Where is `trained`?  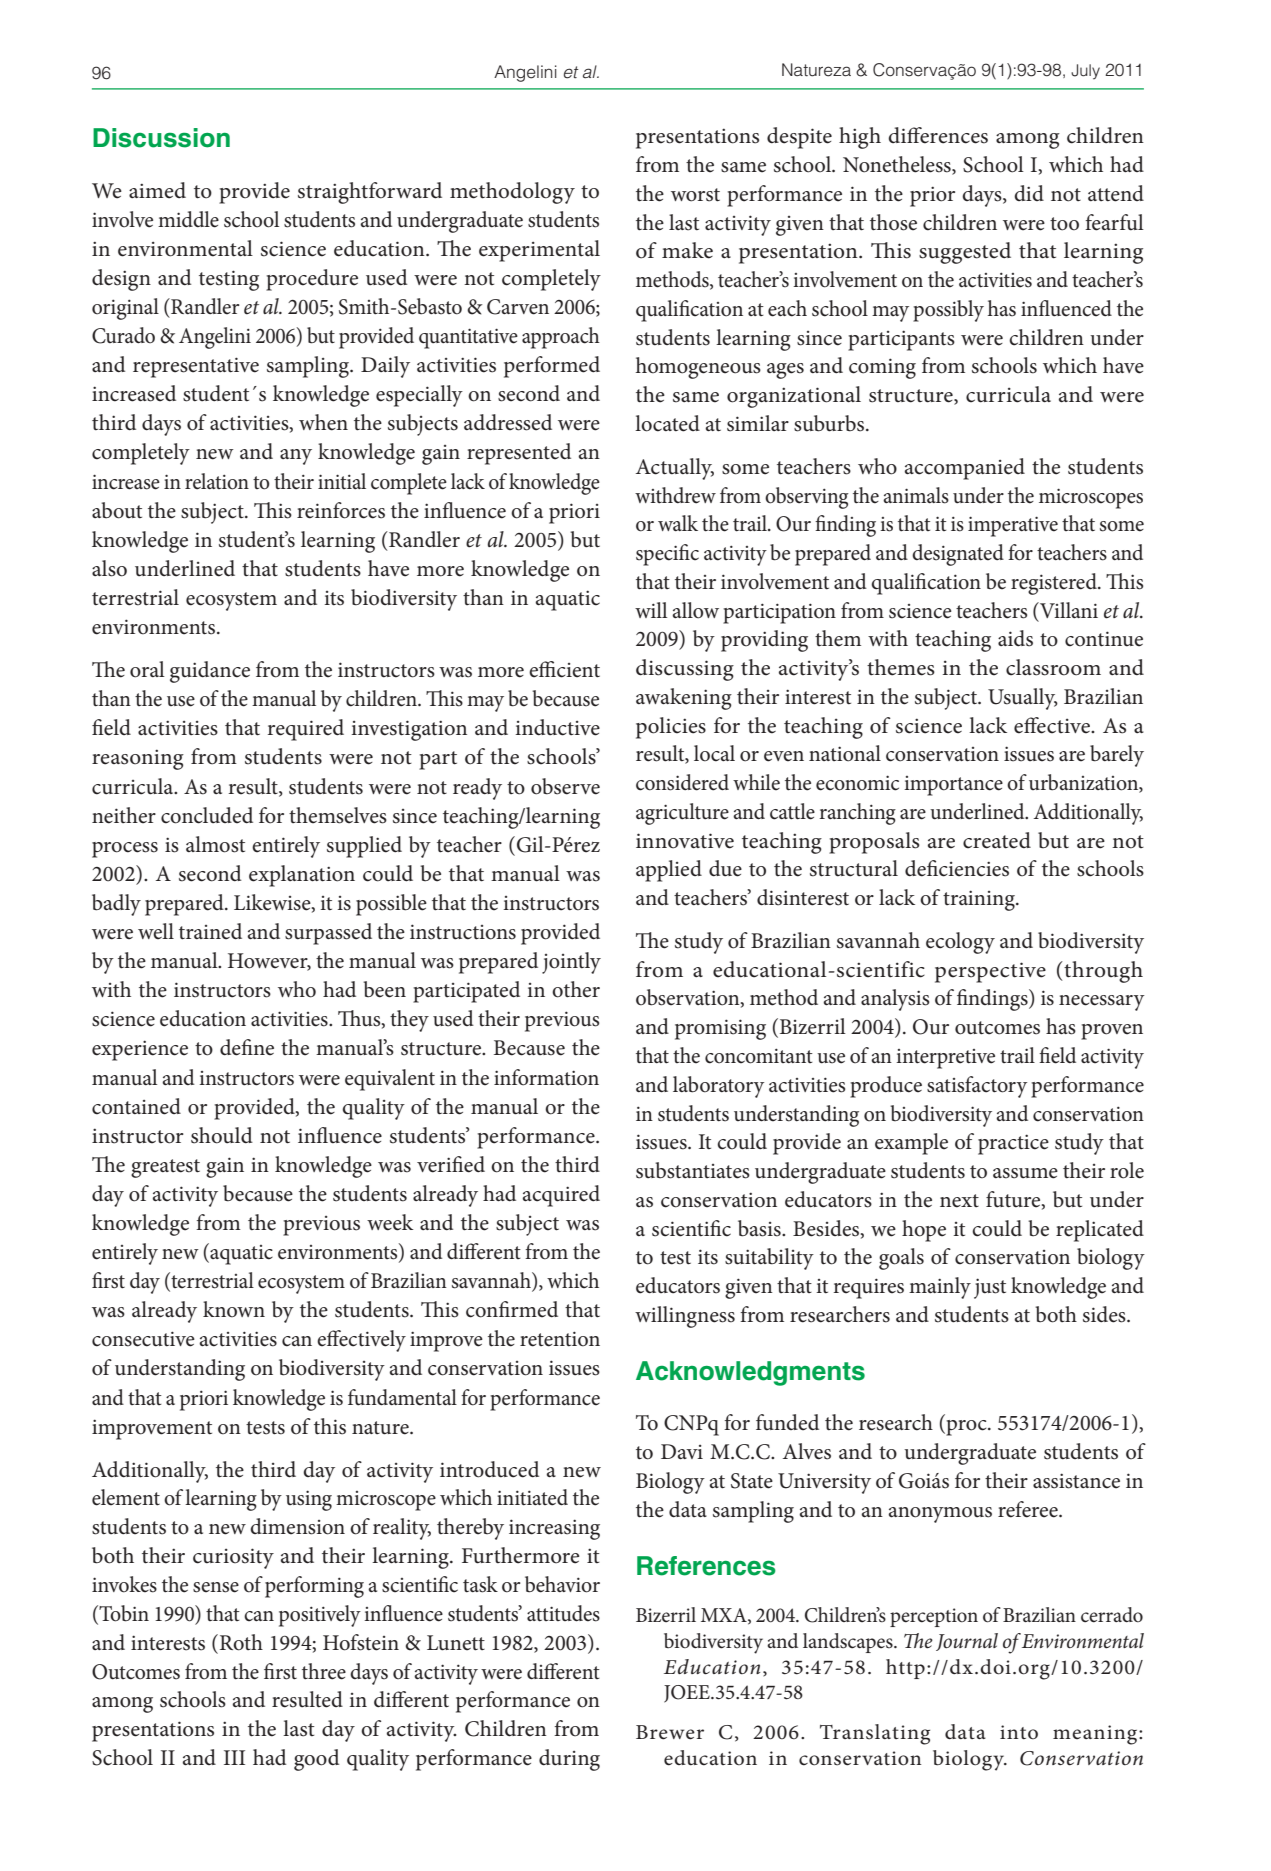 trained is located at coordinates (210, 931).
